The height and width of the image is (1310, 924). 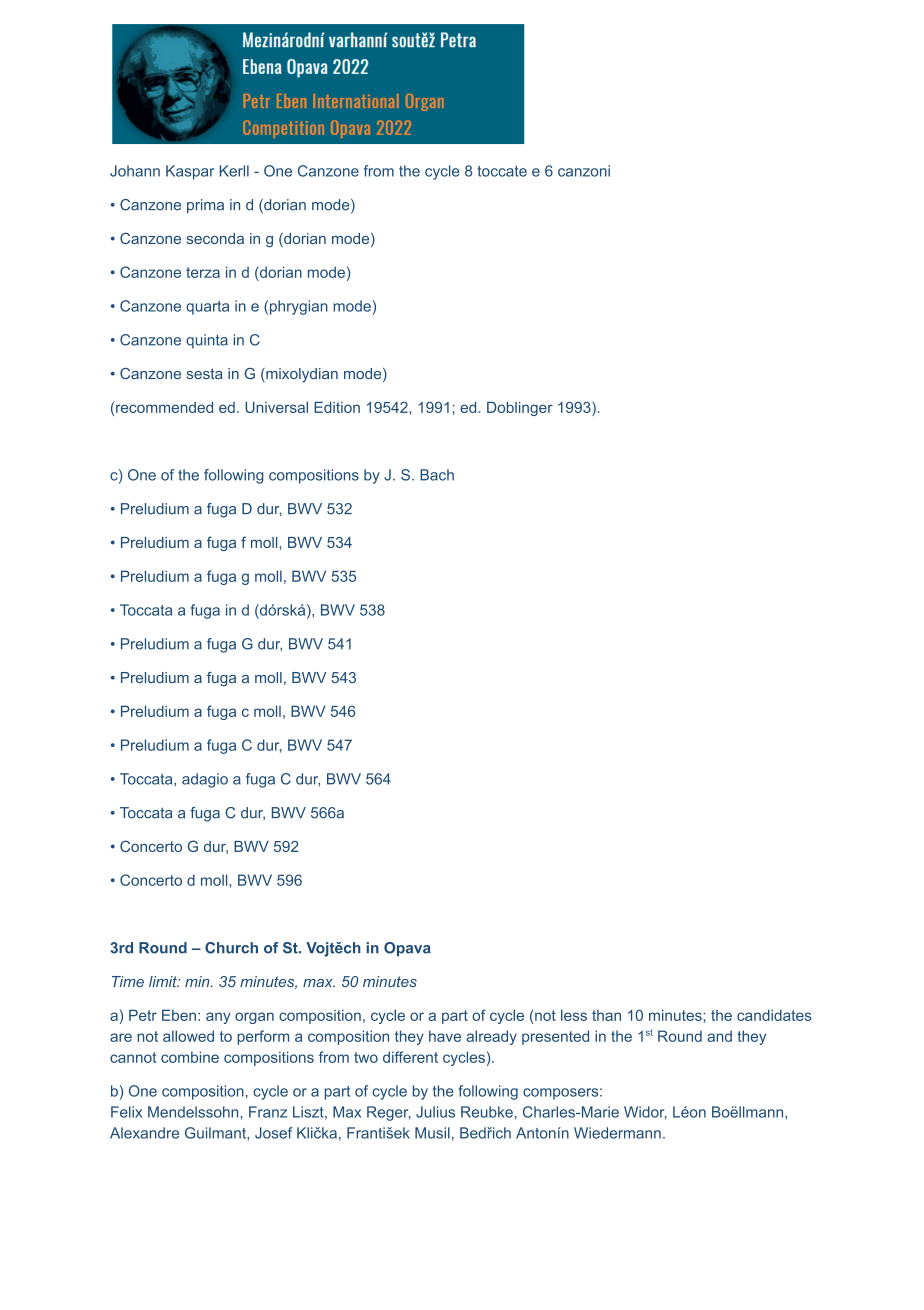 What do you see at coordinates (337, 407) in the image?
I see `Edition` at bounding box center [337, 407].
